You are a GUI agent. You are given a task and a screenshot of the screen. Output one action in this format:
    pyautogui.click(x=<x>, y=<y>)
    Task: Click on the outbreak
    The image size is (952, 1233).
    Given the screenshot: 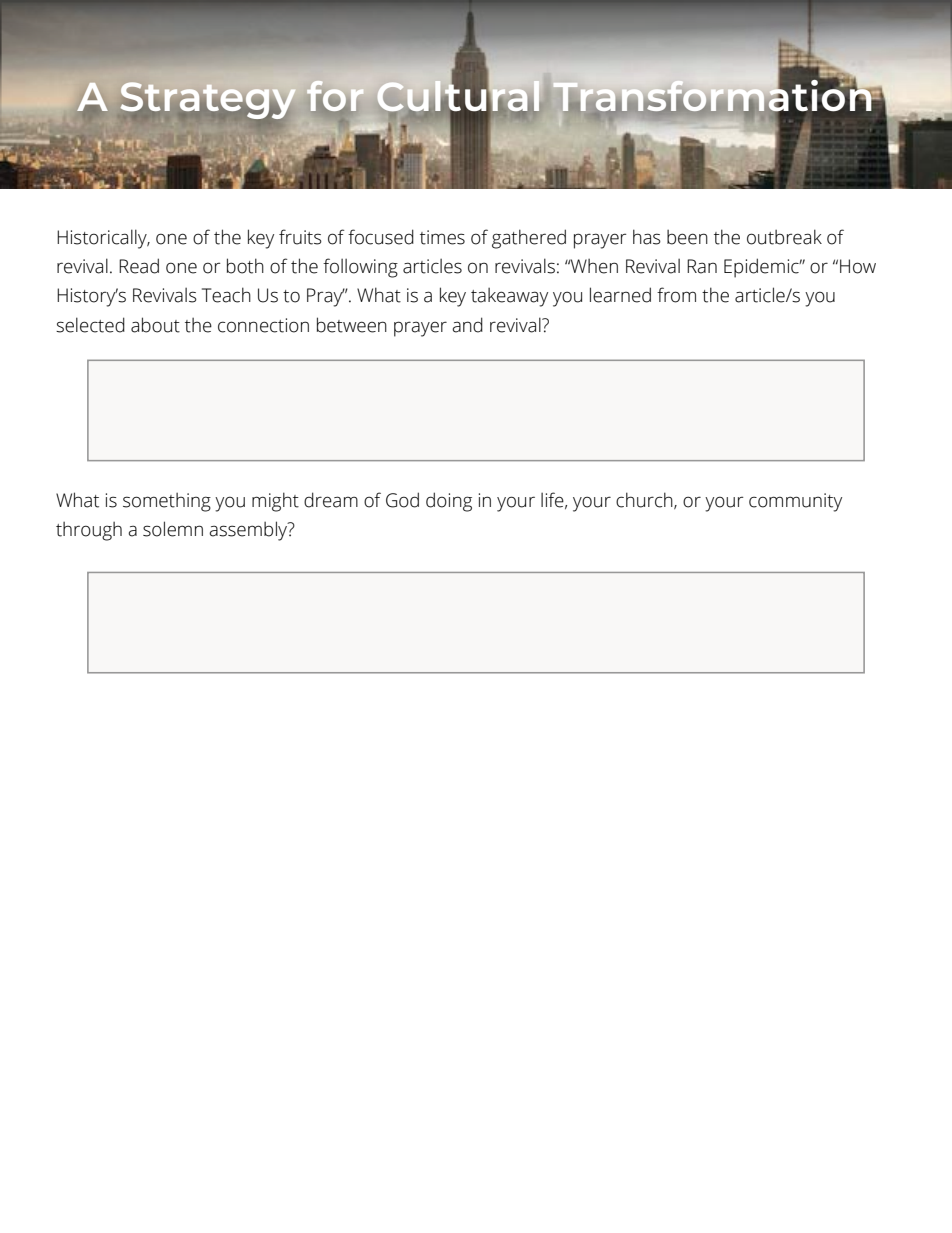 What is the action you would take?
    pyautogui.click(x=784, y=237)
